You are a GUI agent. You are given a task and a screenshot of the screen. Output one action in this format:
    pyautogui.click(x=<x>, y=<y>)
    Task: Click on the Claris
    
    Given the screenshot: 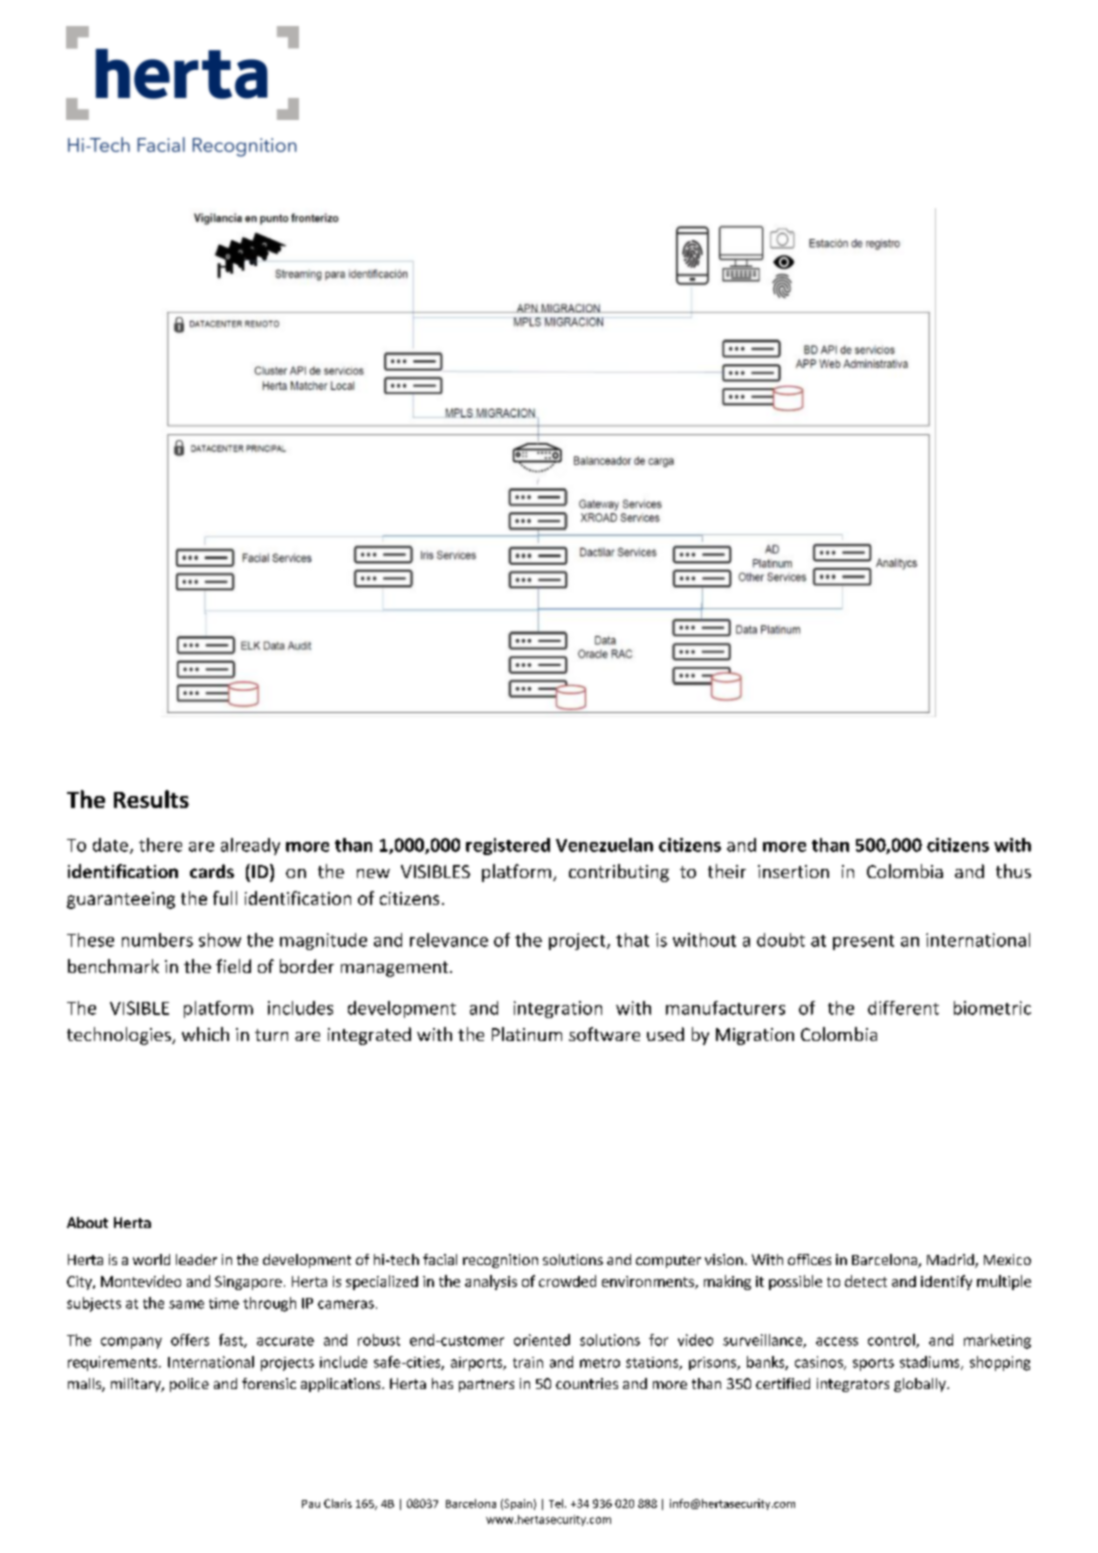 What is the action you would take?
    pyautogui.click(x=338, y=1503)
